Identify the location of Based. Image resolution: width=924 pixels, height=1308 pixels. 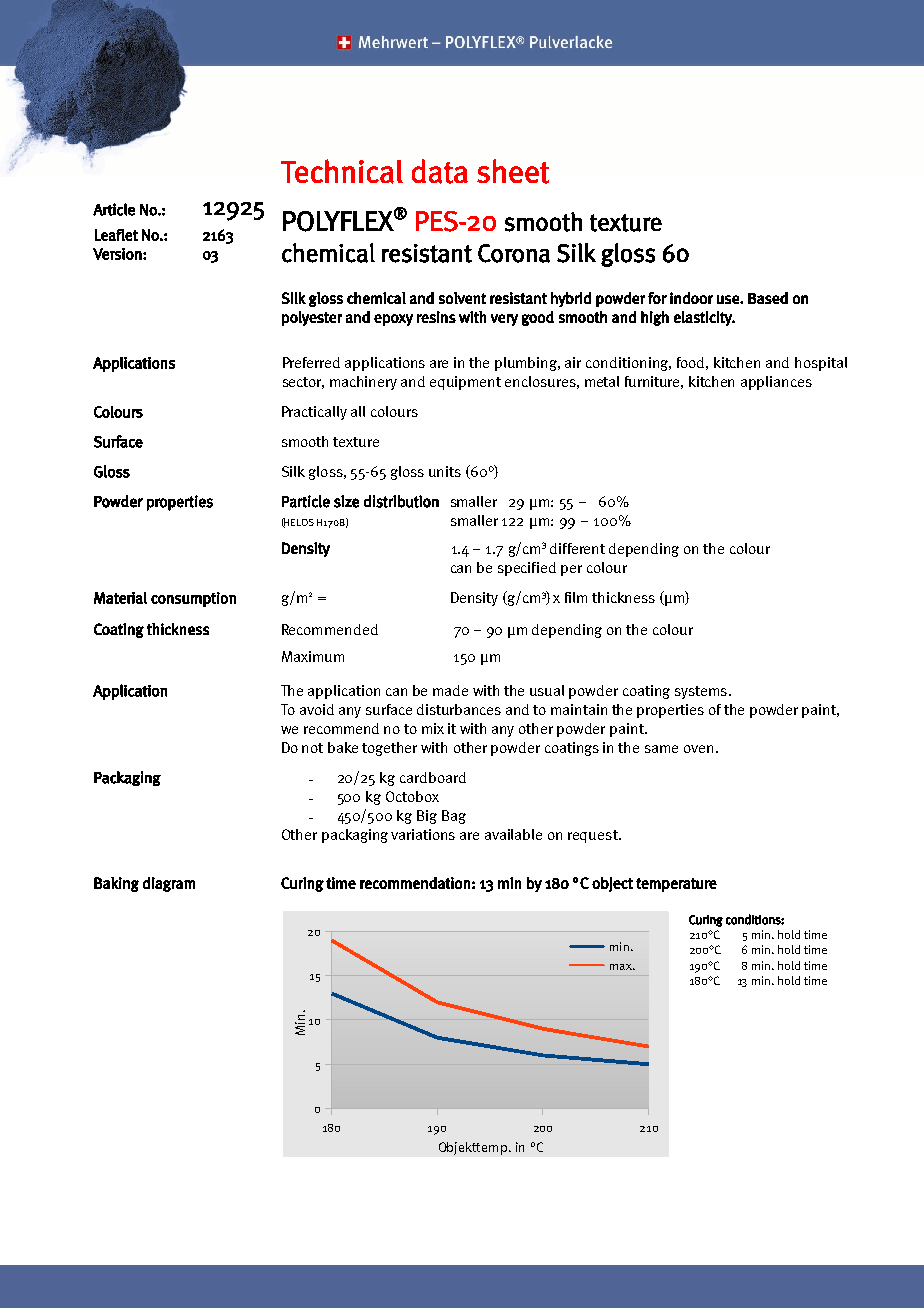
(768, 298).
